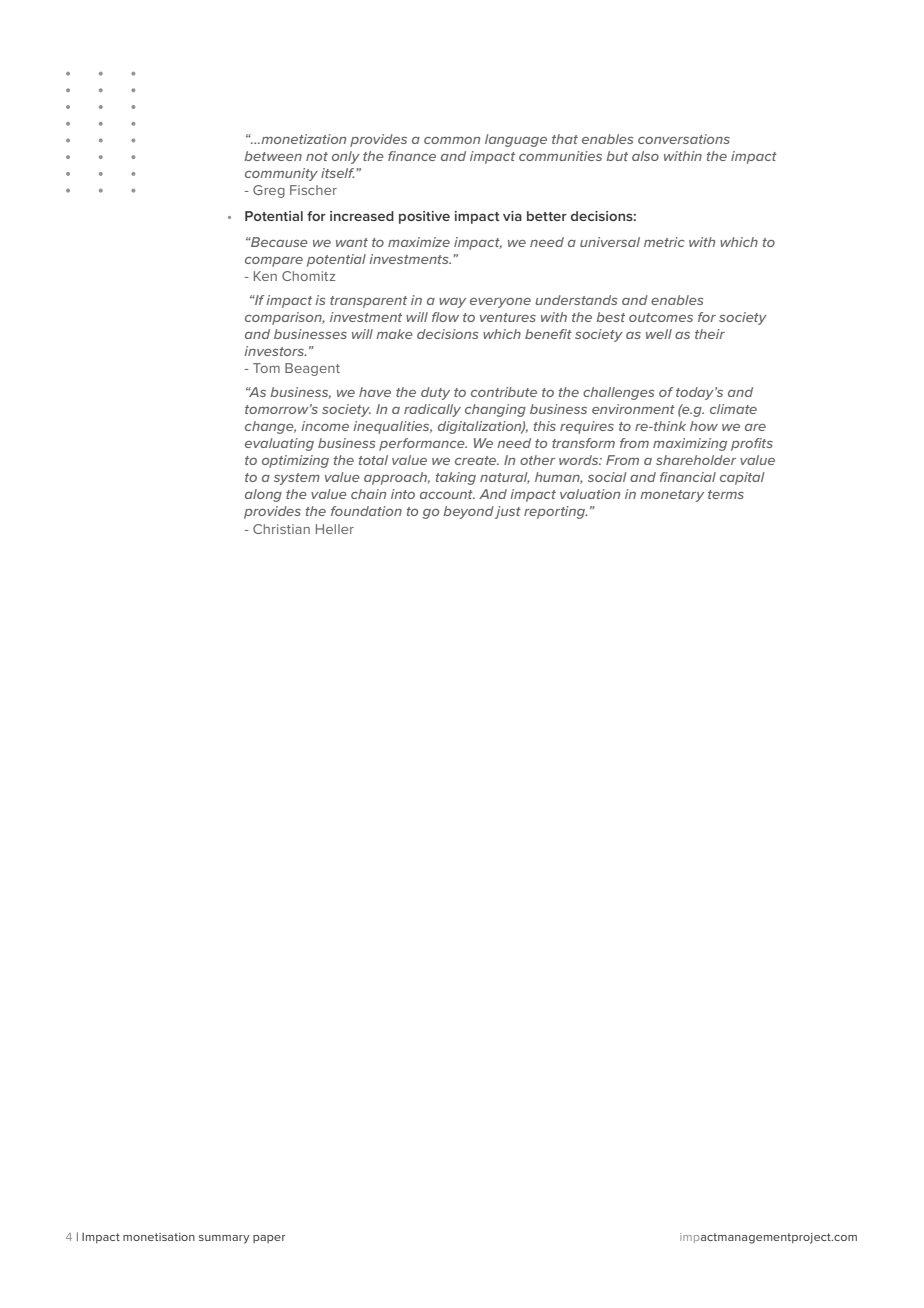 Image resolution: width=924 pixels, height=1308 pixels. I want to click on conversations, so click(684, 139).
